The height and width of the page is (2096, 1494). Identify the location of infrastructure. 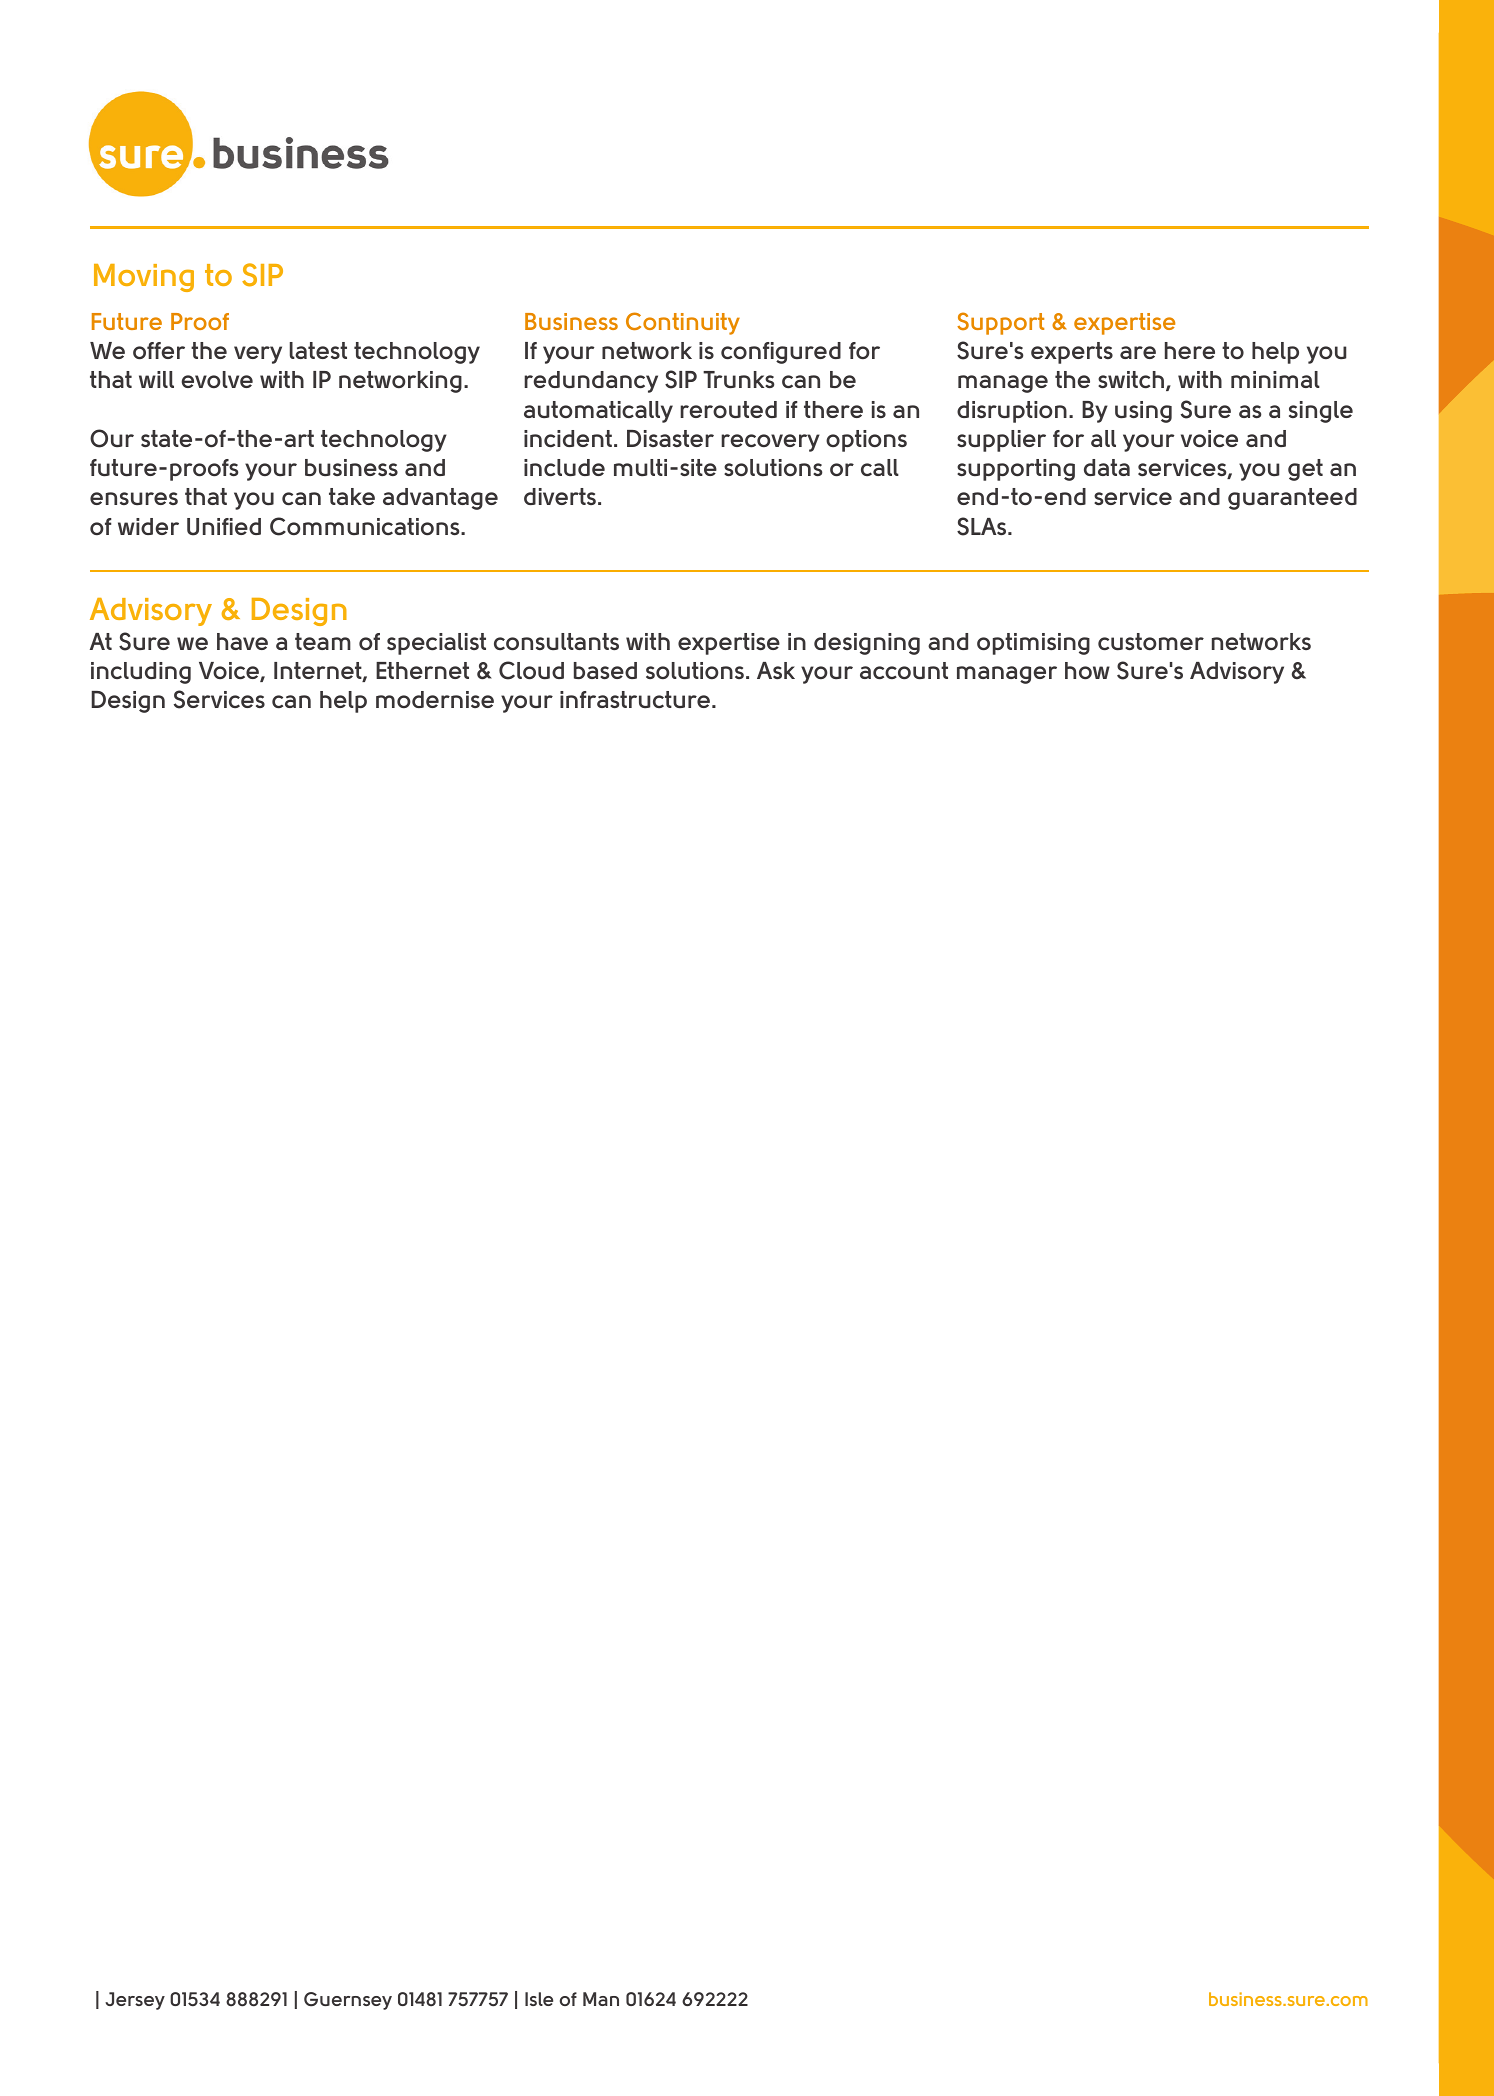
(635, 699).
